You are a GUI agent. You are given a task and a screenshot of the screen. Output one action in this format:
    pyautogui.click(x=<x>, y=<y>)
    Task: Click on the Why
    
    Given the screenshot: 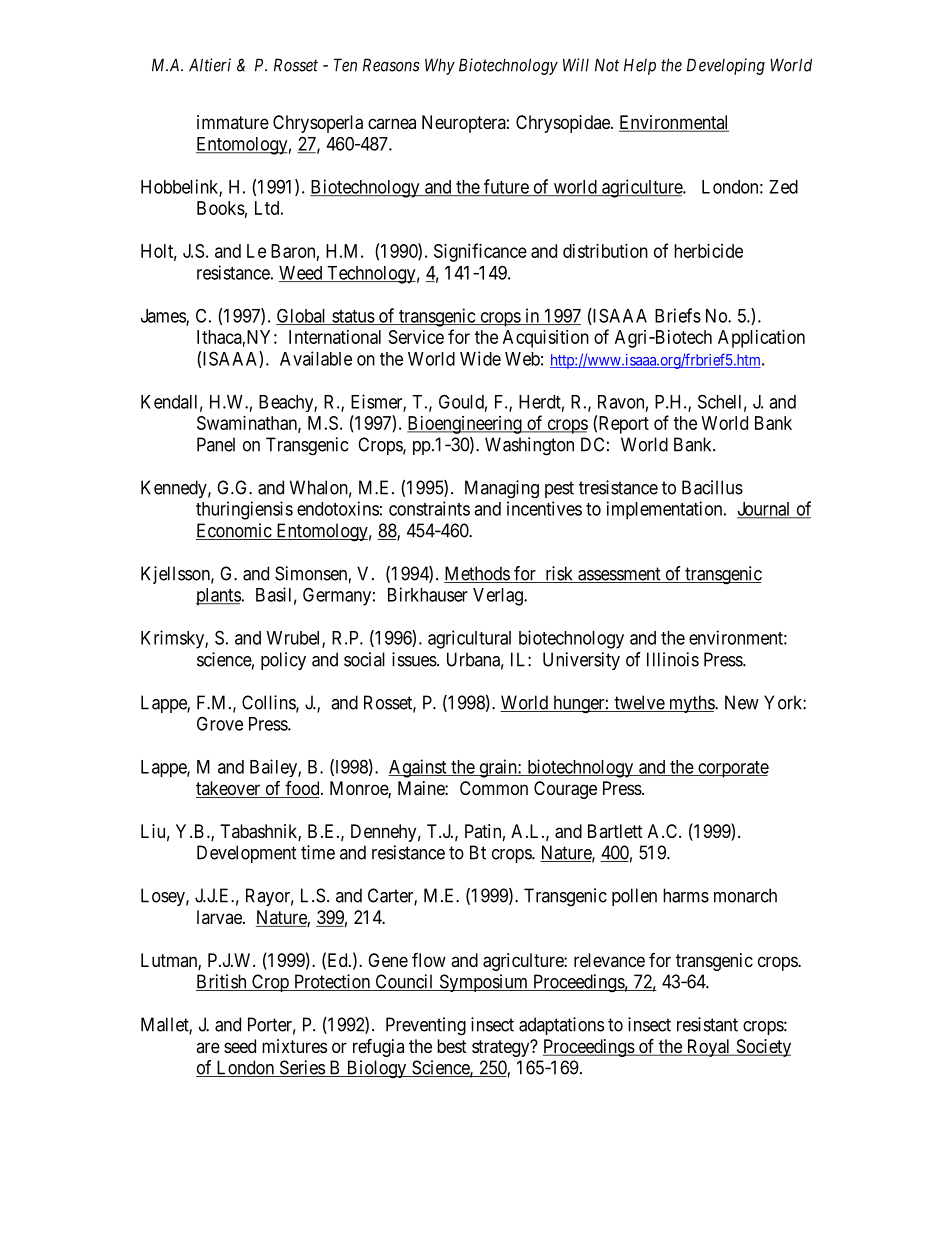 What is the action you would take?
    pyautogui.click(x=440, y=66)
